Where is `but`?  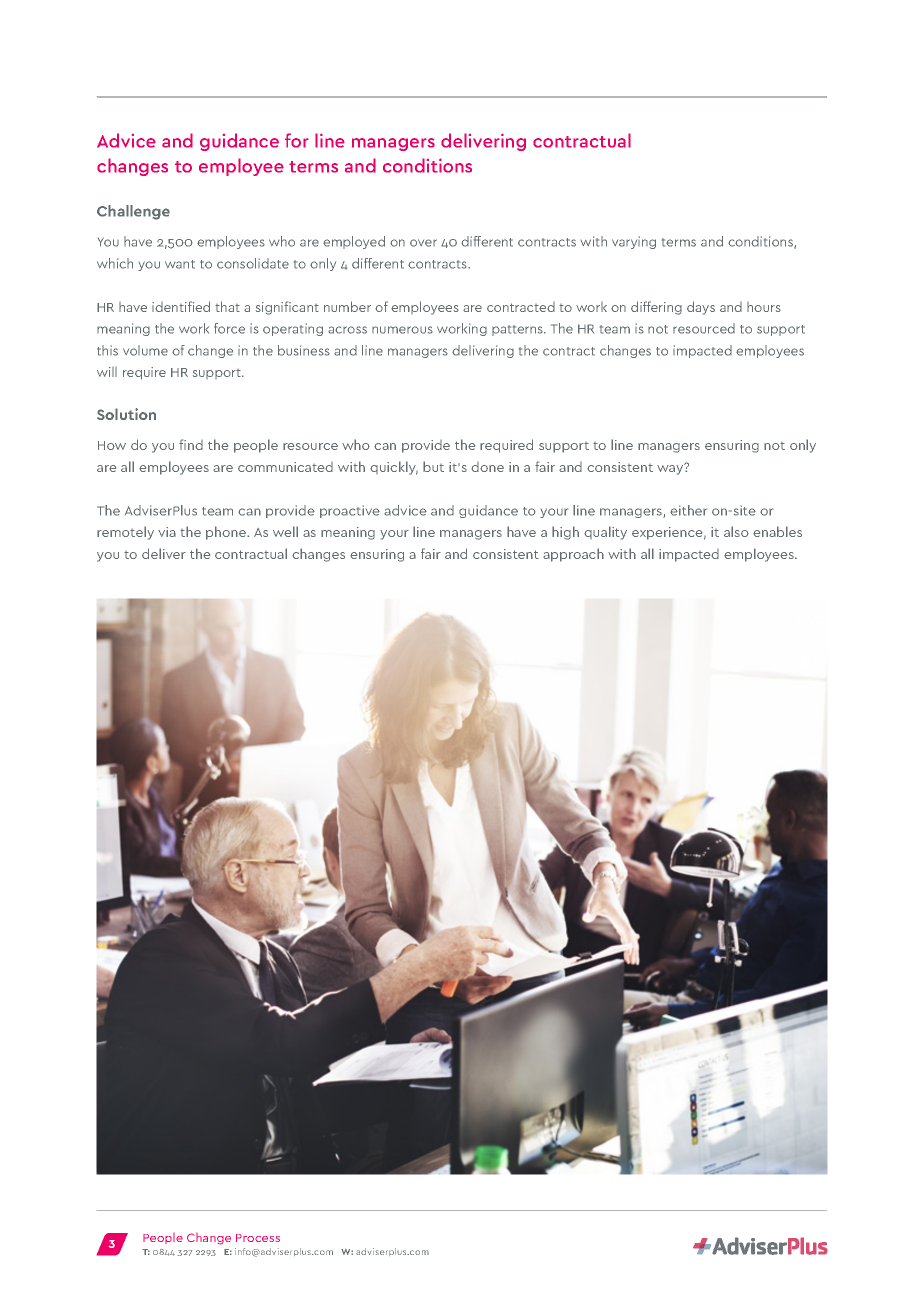
but is located at coordinates (433, 466).
